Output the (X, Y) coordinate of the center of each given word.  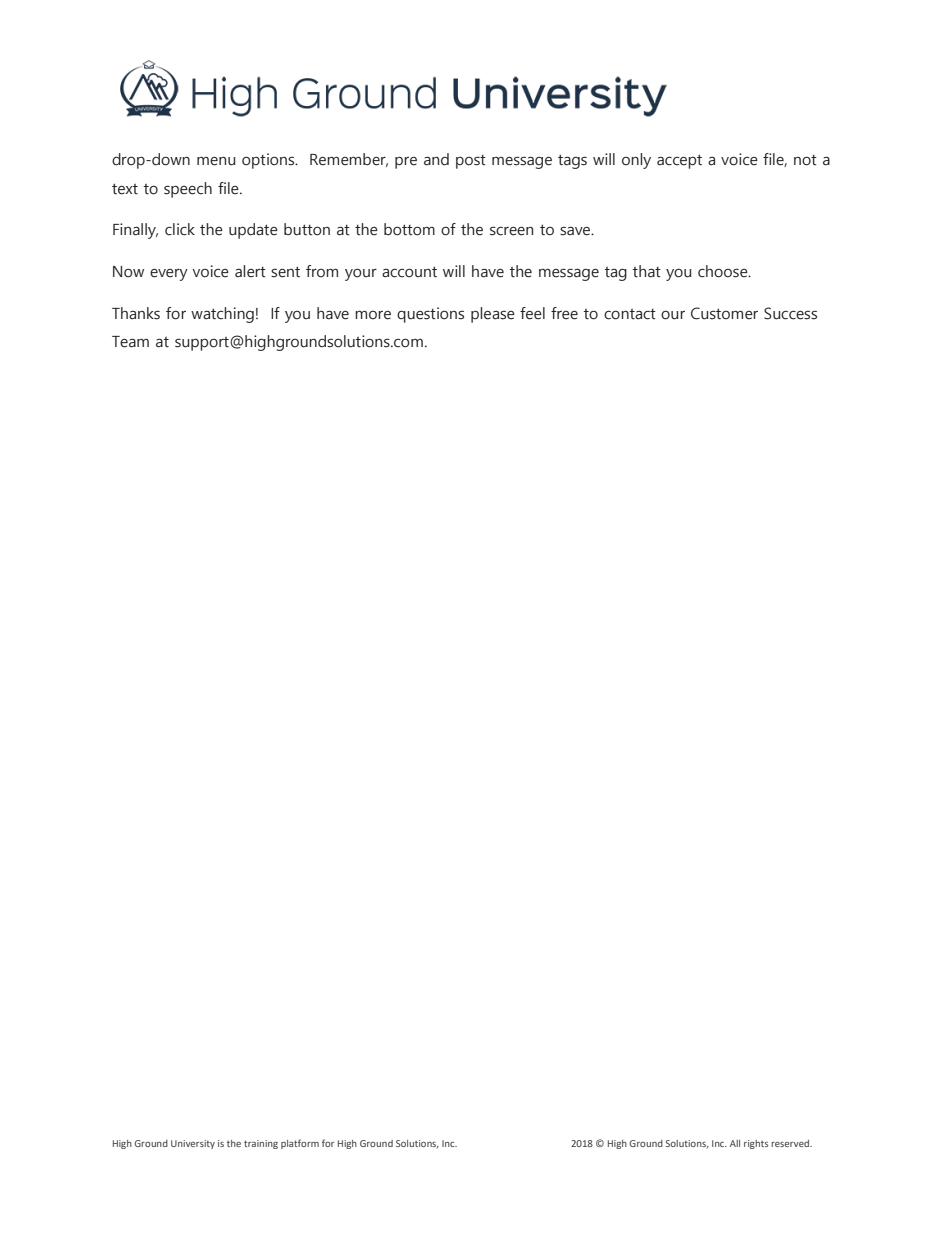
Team (130, 342)
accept (679, 161)
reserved (791, 1143)
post (471, 162)
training (261, 1144)
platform (300, 1144)
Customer (724, 313)
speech (188, 190)
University (193, 1144)
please (493, 315)
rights (756, 1144)
